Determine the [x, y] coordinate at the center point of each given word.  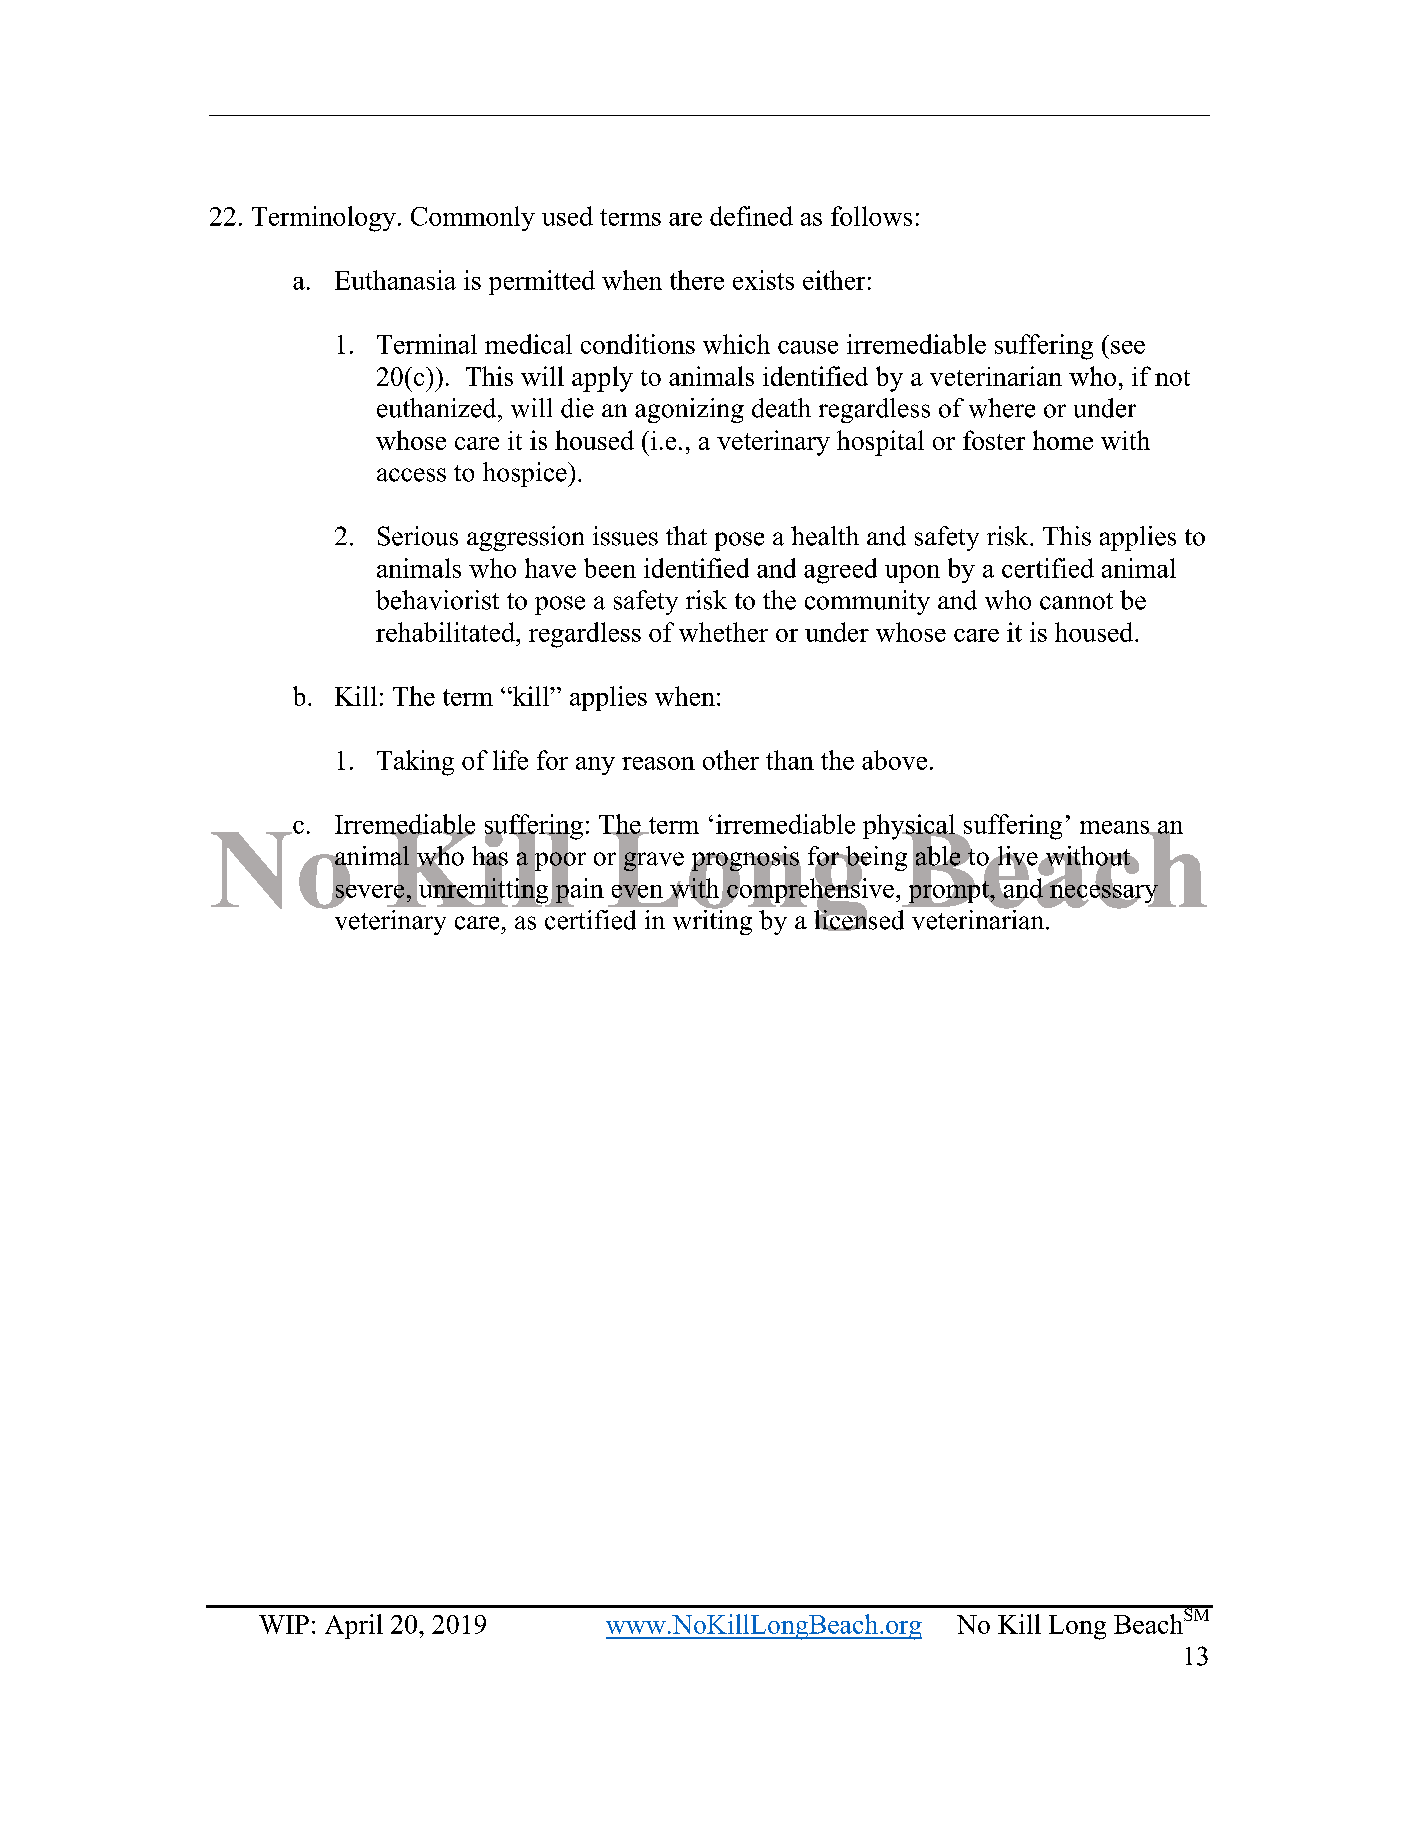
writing [712, 921]
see [1128, 347]
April [354, 1626]
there [697, 280]
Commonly [473, 218]
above [894, 760]
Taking [415, 763]
